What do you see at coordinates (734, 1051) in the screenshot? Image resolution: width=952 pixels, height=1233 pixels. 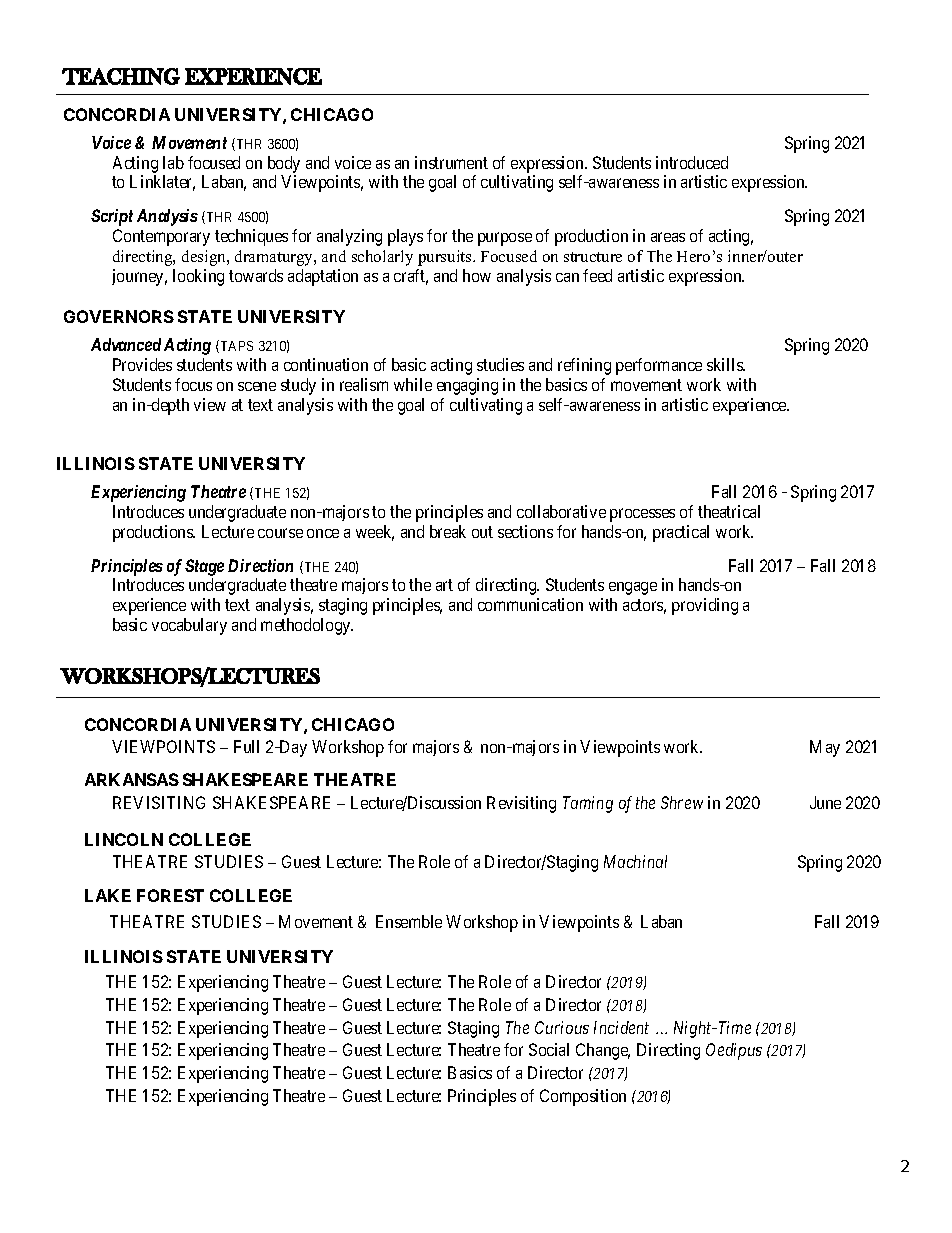 I see `Oedipus` at bounding box center [734, 1051].
